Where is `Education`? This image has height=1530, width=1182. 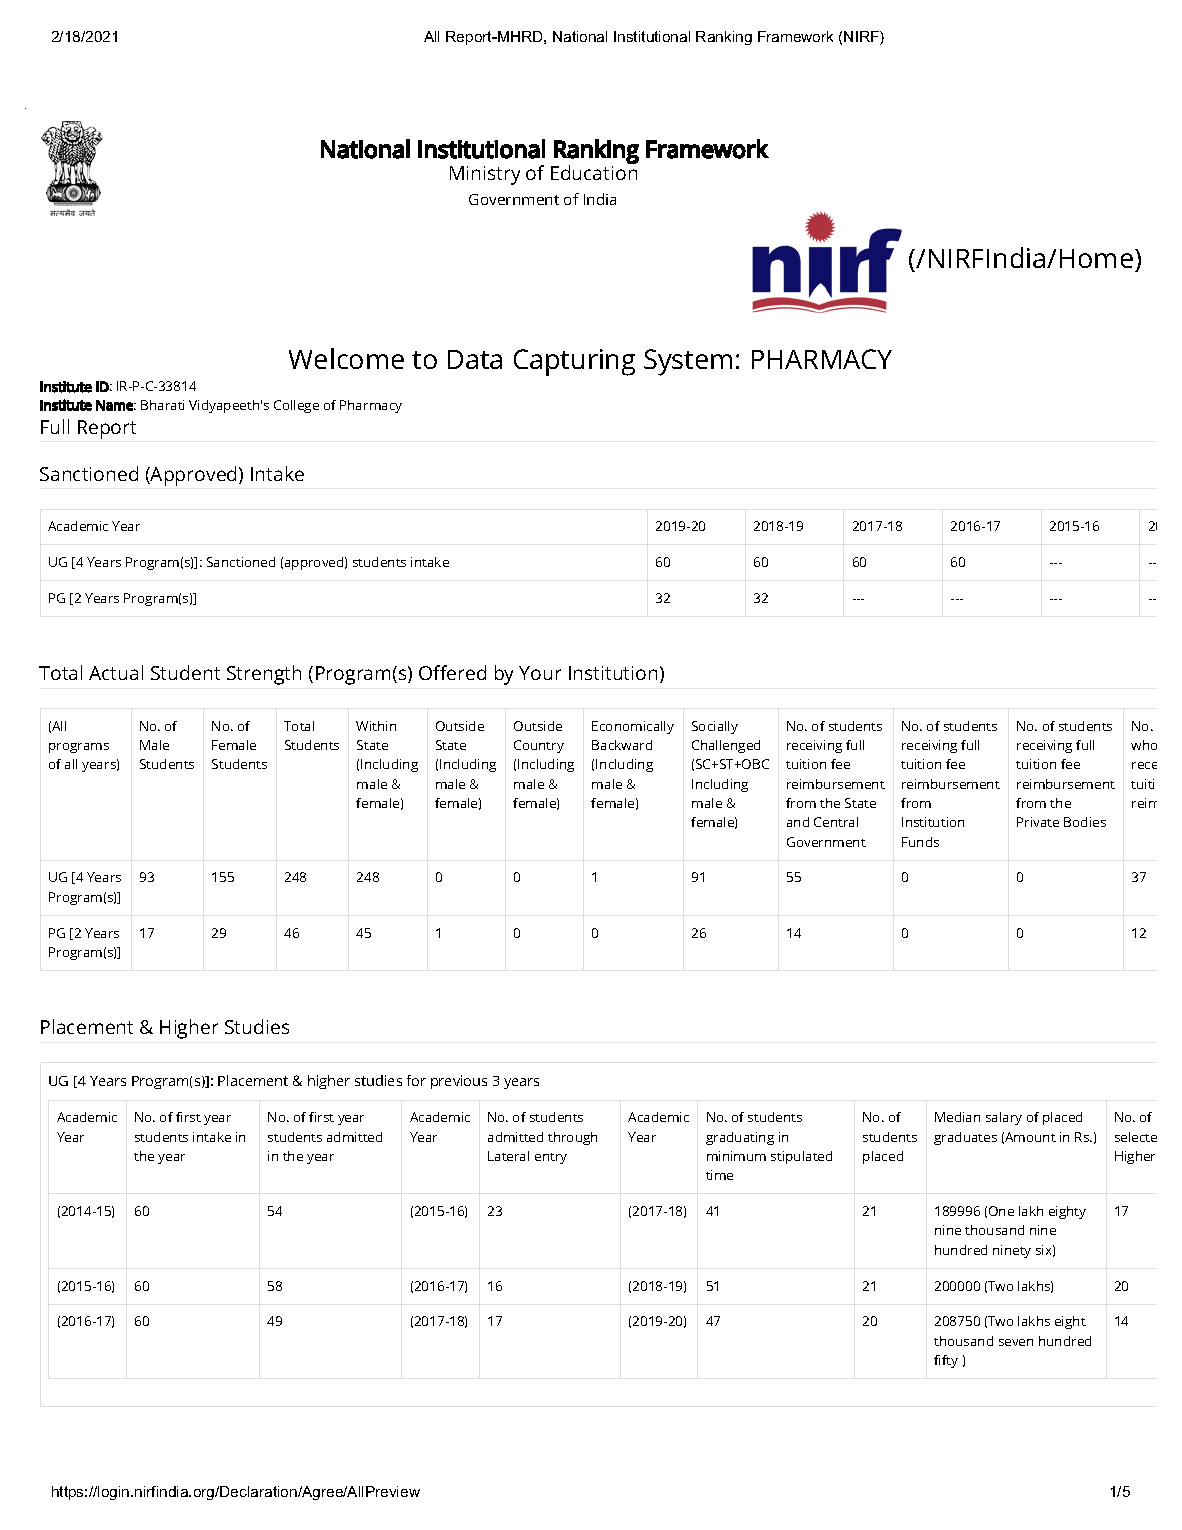 Education is located at coordinates (594, 171).
